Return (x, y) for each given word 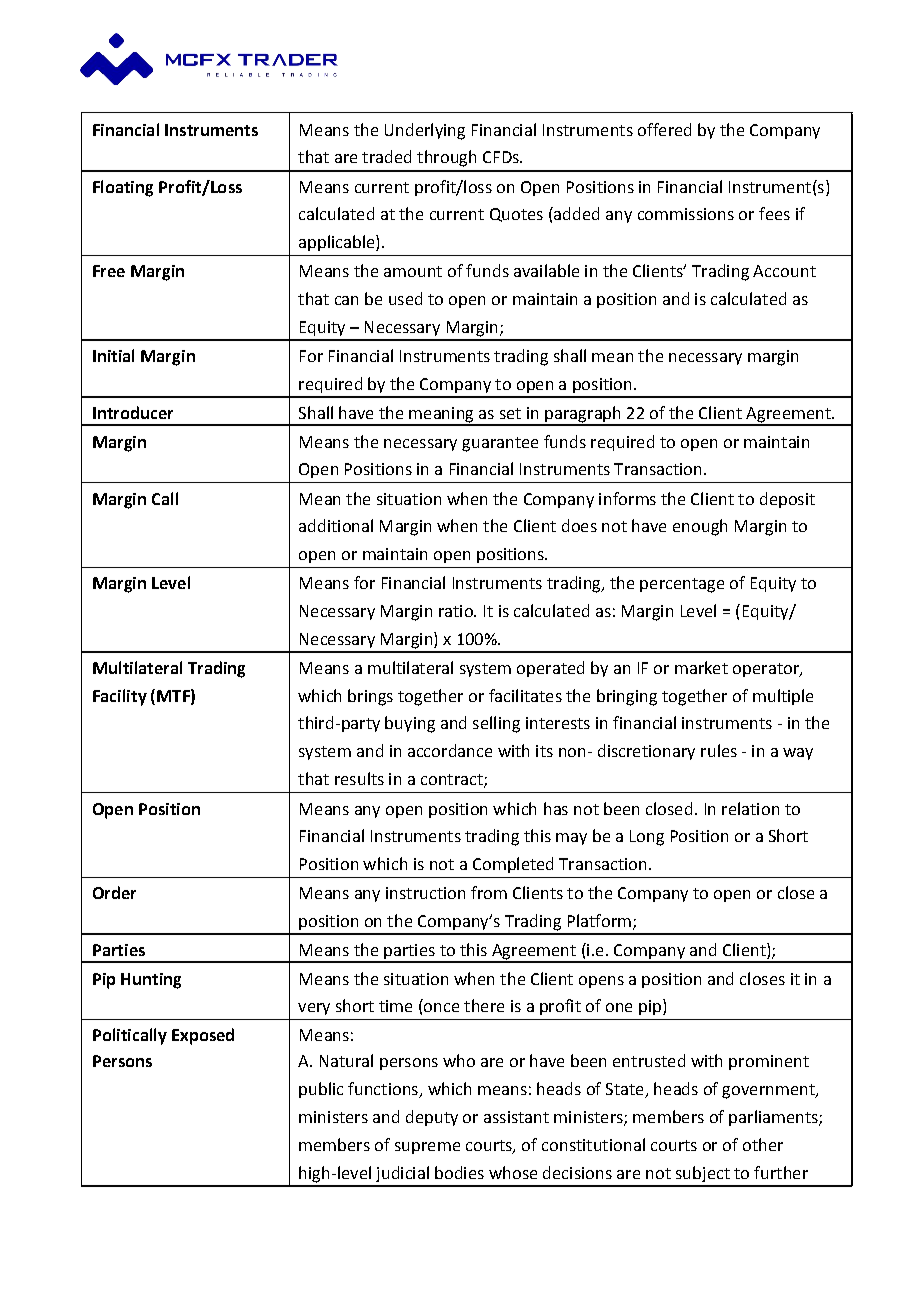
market (701, 667)
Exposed (203, 1036)
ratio (457, 611)
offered (664, 129)
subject (703, 1174)
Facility (120, 697)
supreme (427, 1148)
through (446, 158)
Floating (123, 188)
